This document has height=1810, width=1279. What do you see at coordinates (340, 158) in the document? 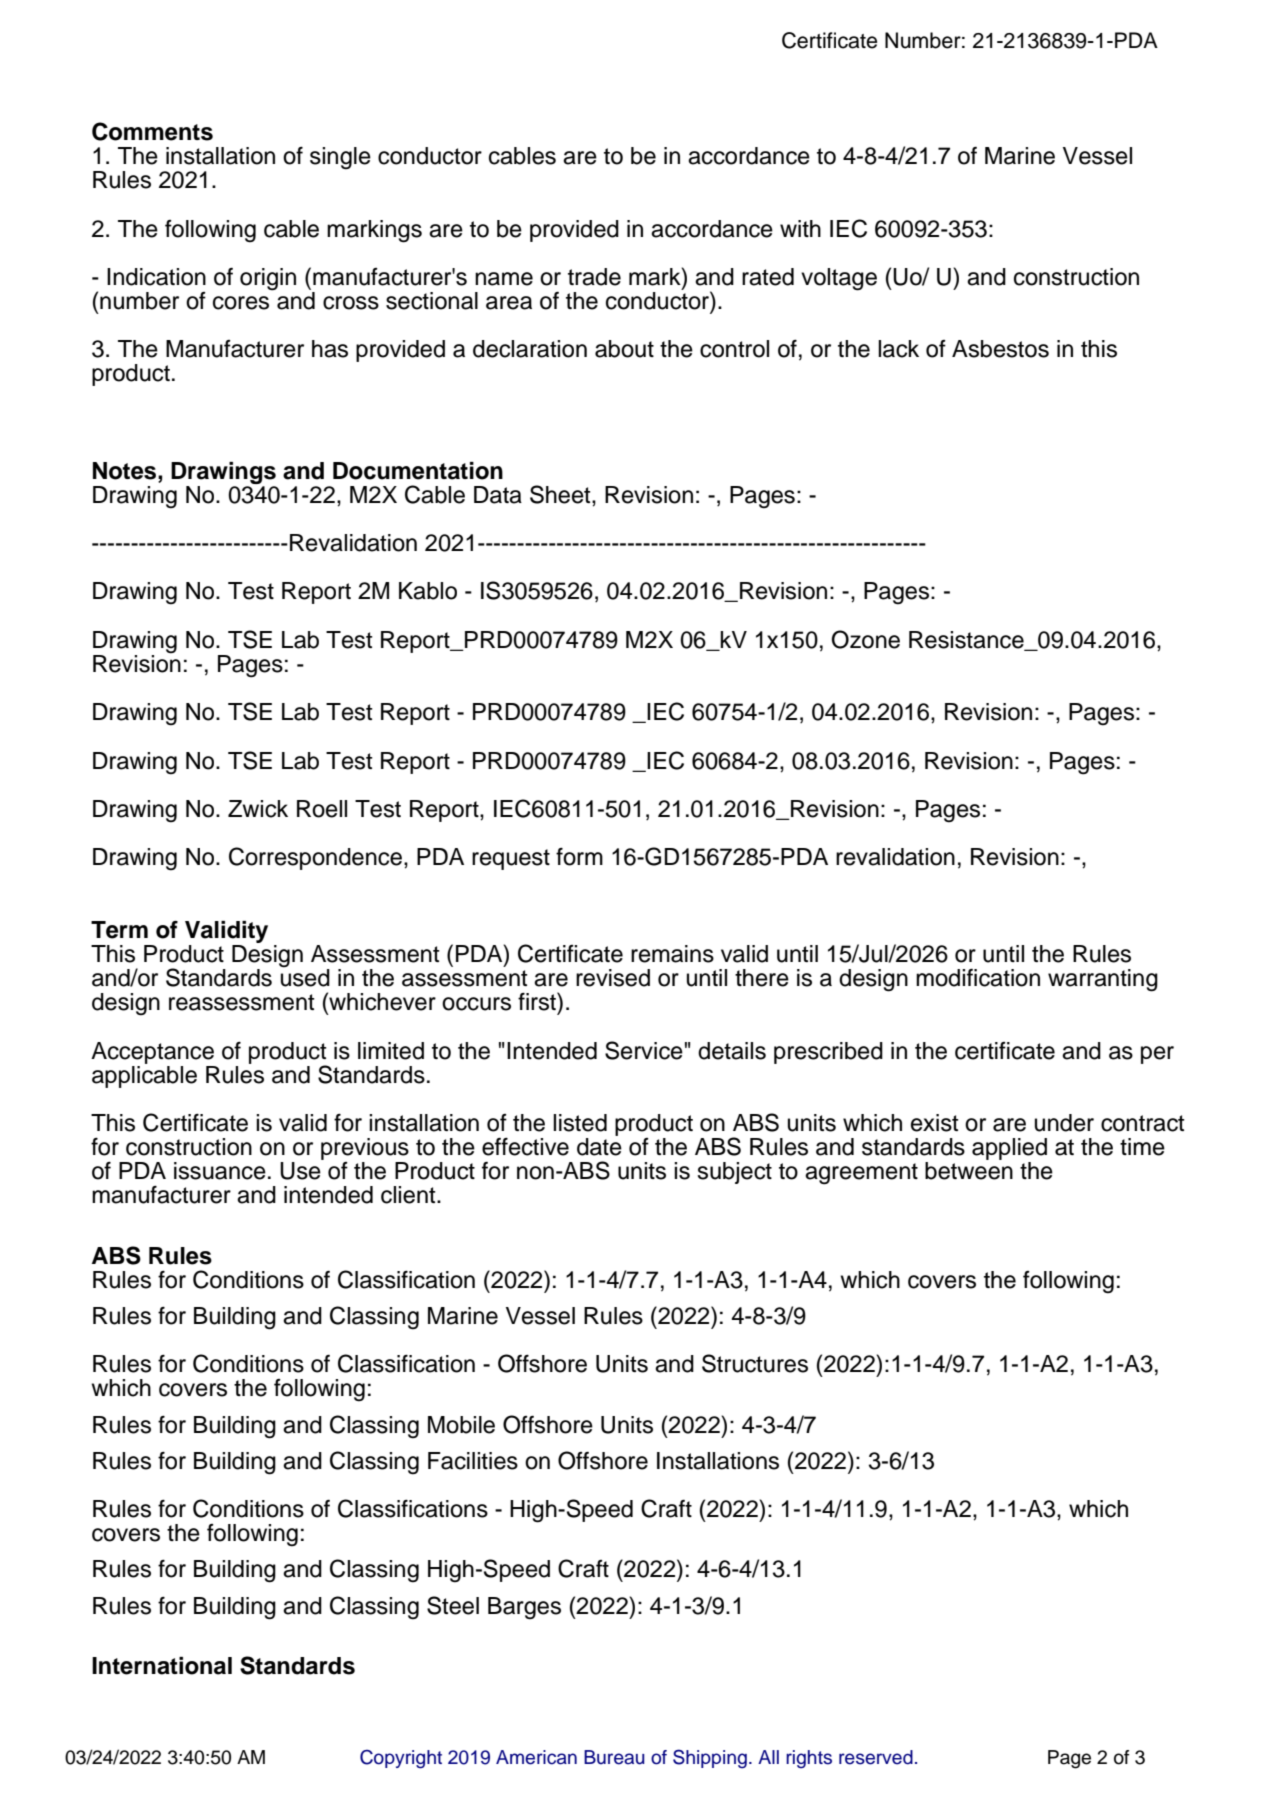
I see `single` at bounding box center [340, 158].
